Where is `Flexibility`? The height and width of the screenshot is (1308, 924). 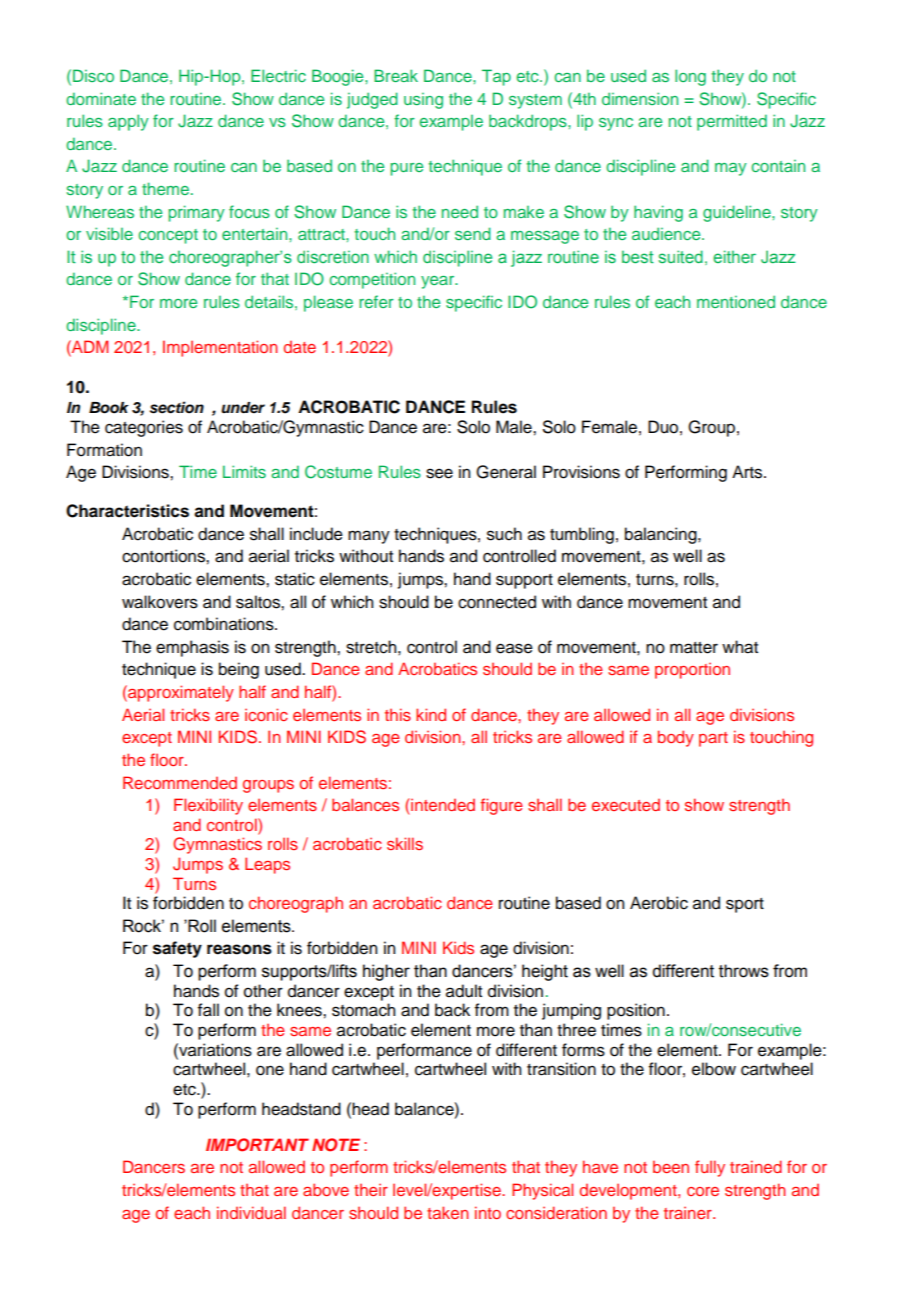
Flexibility is located at coordinates (208, 806).
